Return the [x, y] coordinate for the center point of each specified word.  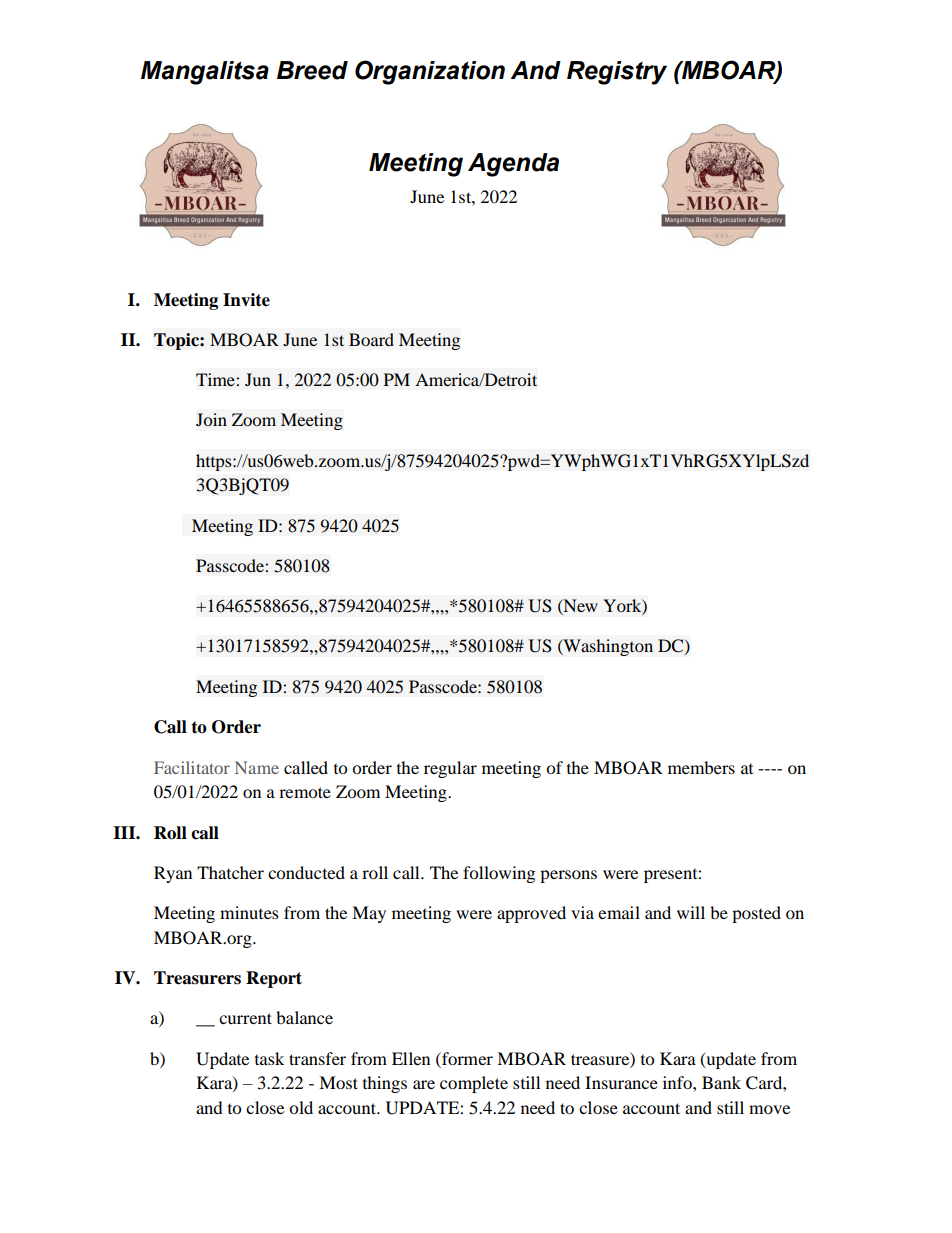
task [269, 1058]
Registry [617, 73]
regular [450, 769]
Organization [430, 72]
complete [474, 1084]
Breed [312, 70]
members [701, 767]
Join [211, 419]
